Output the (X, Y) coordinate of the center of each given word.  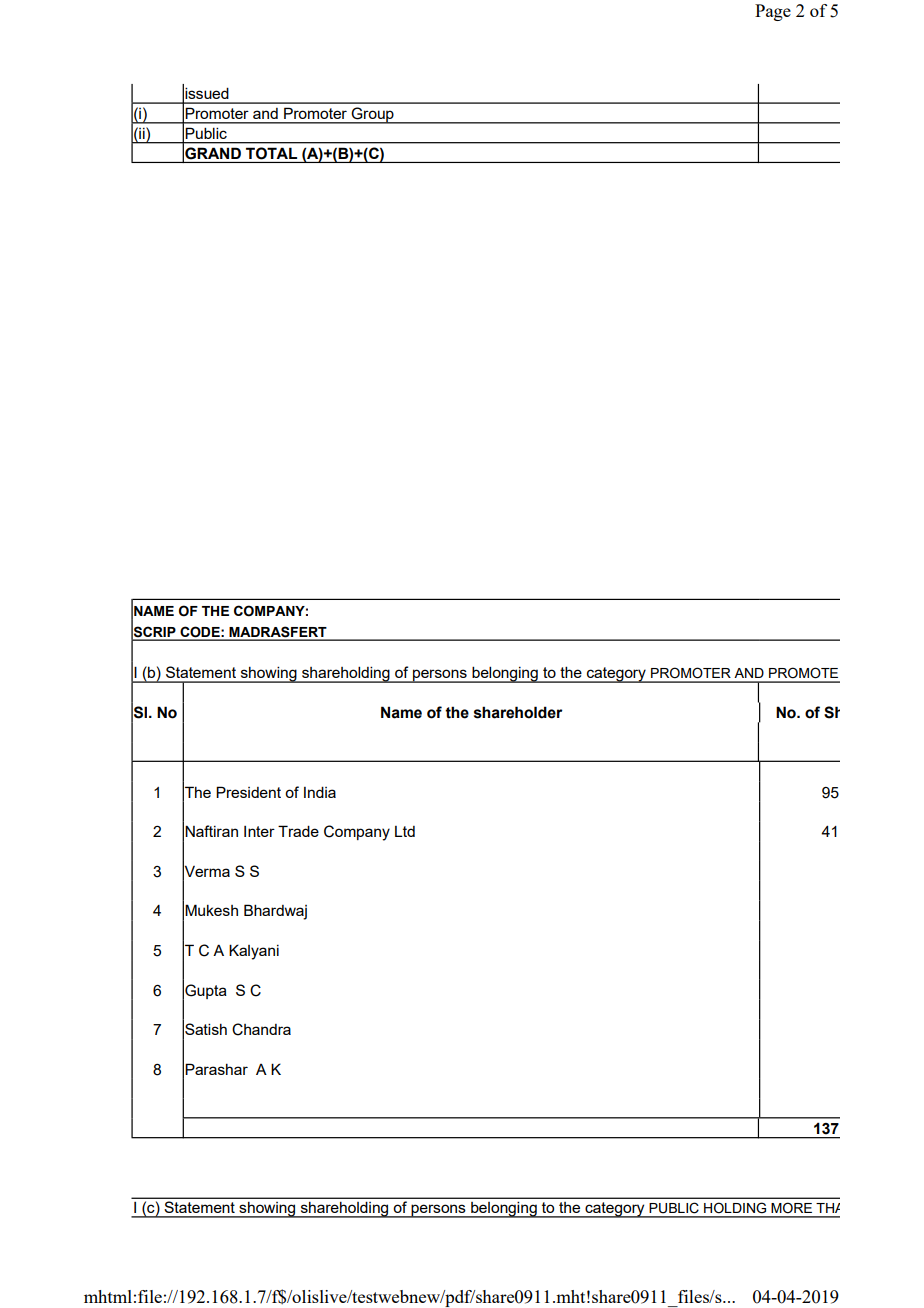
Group (373, 115)
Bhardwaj (275, 912)
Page (773, 12)
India (320, 792)
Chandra (261, 1029)
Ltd (405, 831)
